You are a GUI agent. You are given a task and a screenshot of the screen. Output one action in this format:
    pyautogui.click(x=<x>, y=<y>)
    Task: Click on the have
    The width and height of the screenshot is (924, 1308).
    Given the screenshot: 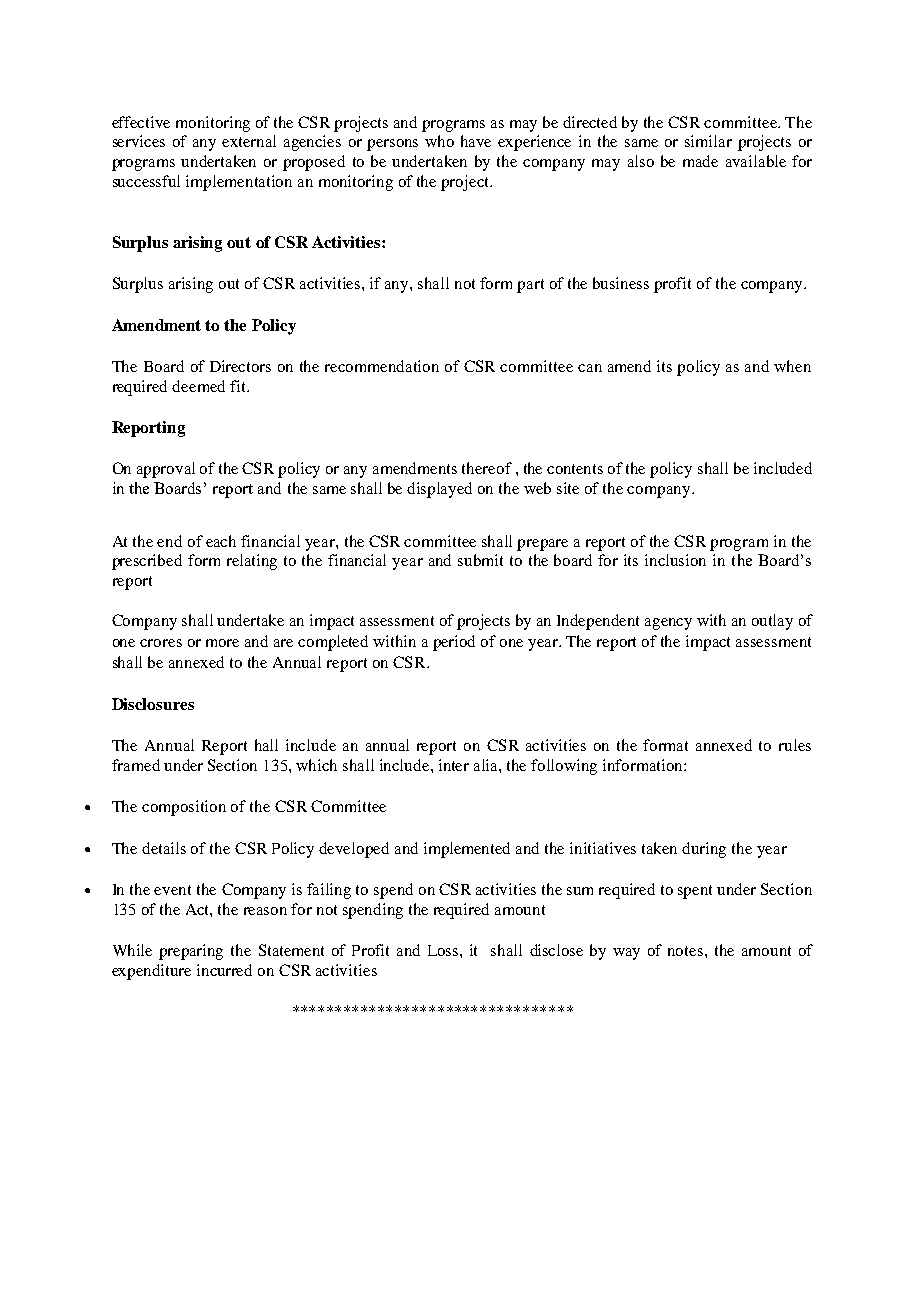 What is the action you would take?
    pyautogui.click(x=476, y=141)
